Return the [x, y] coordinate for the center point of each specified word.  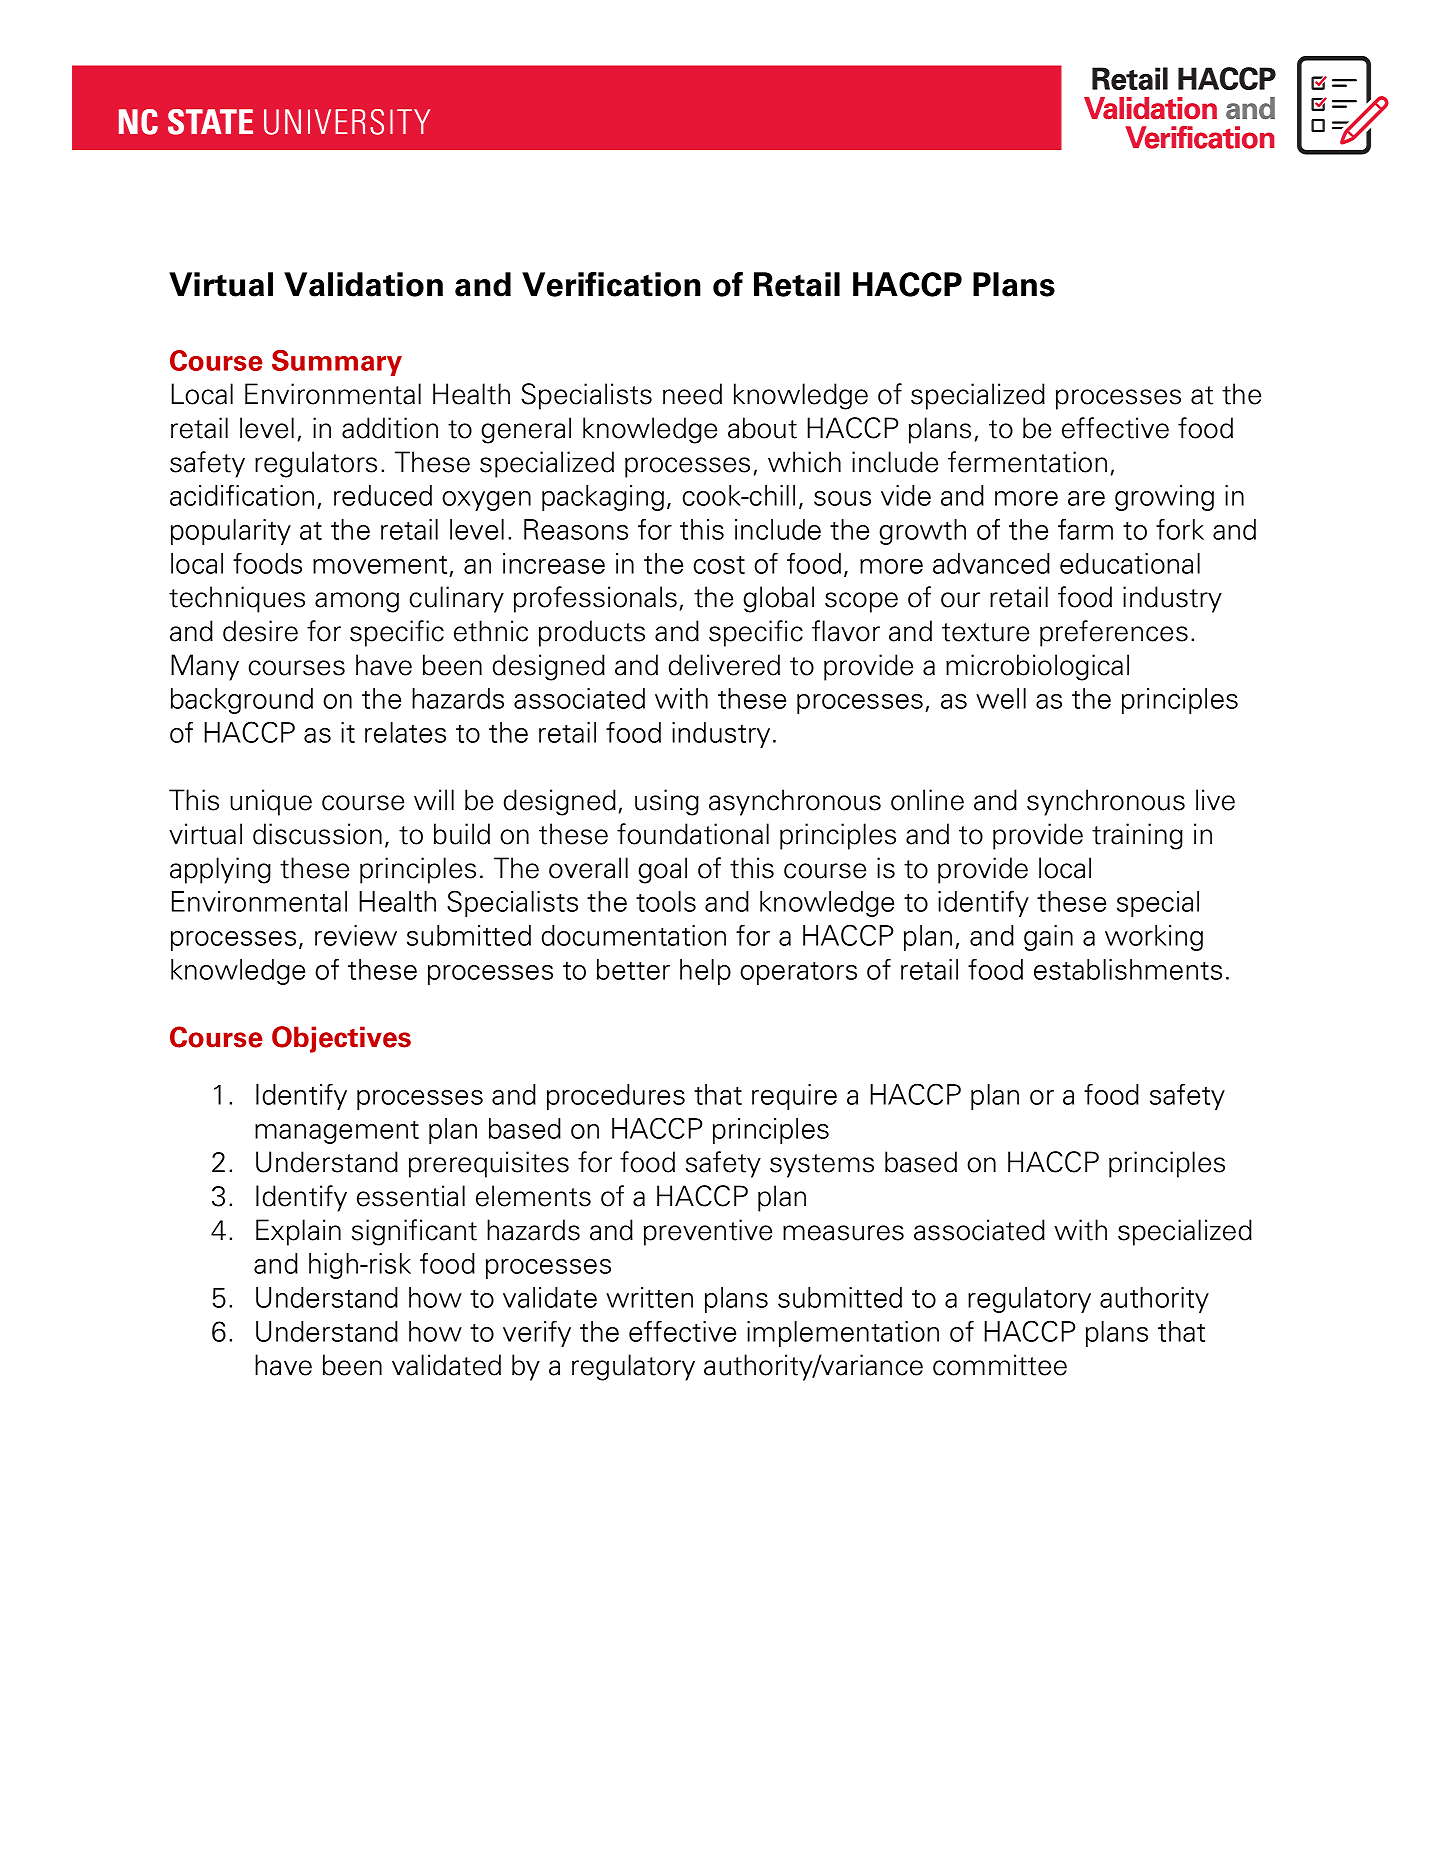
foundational [693, 834]
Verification [611, 284]
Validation [363, 284]
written [649, 1297]
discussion [317, 834]
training [1137, 836]
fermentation [1027, 462]
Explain [298, 1232]
